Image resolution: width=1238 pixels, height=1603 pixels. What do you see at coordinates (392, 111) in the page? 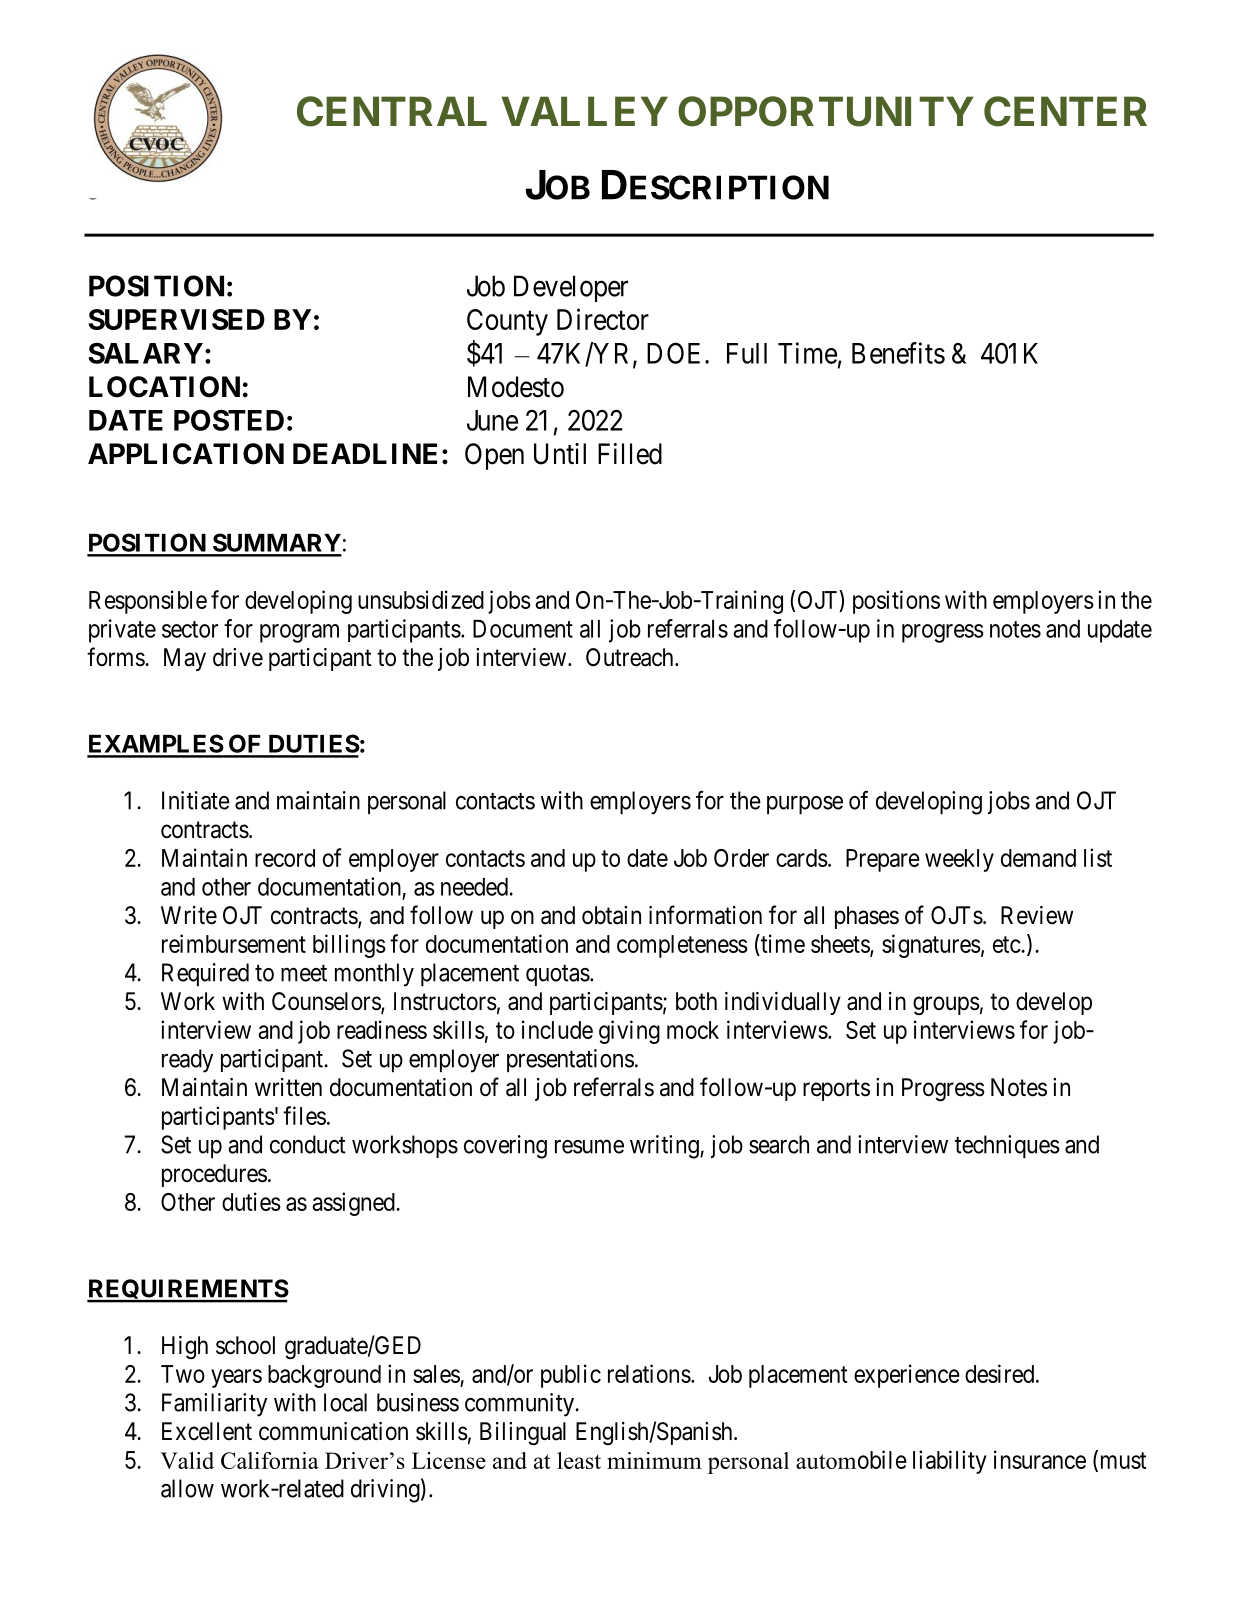
I see `CENTRAL` at bounding box center [392, 111].
